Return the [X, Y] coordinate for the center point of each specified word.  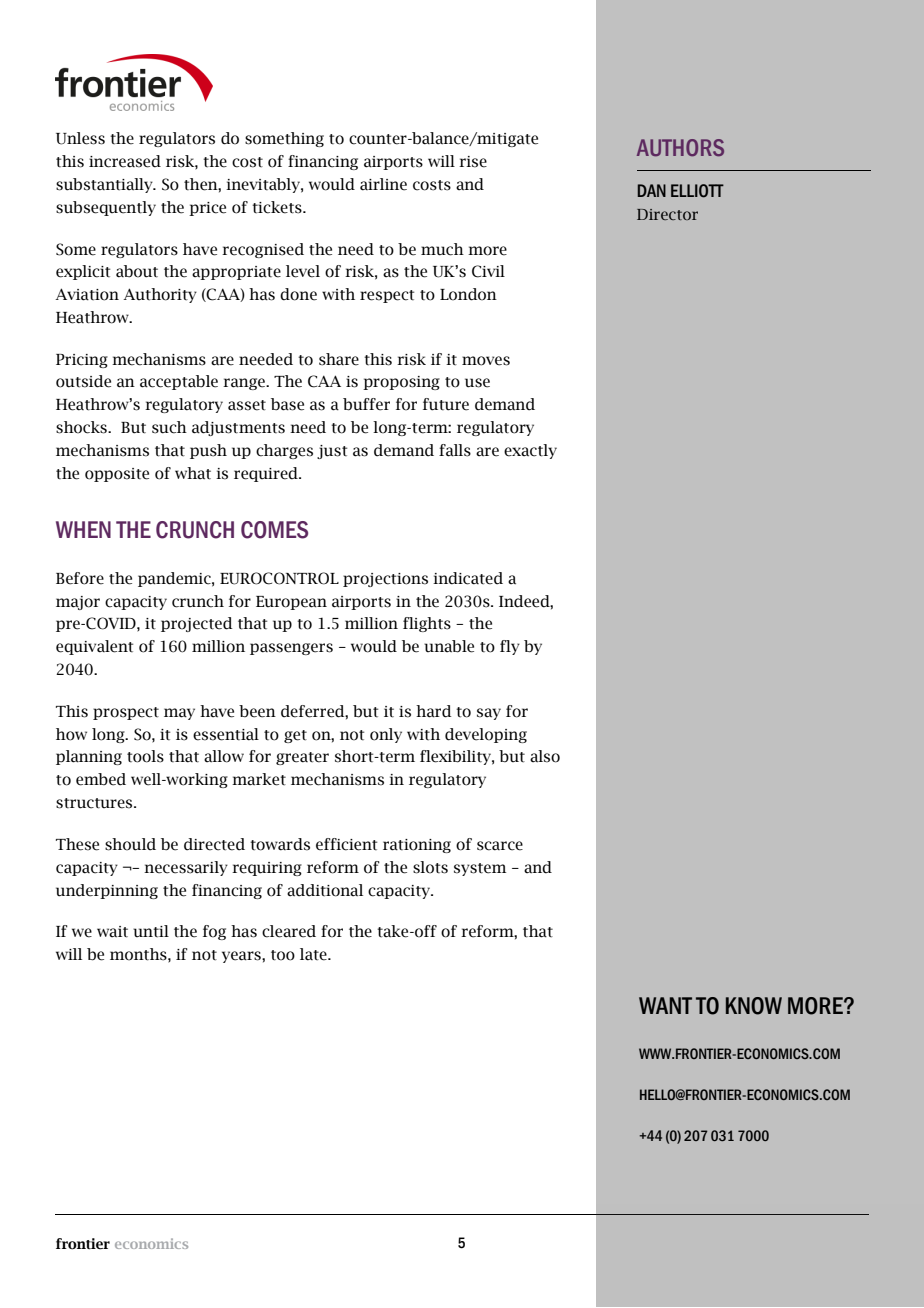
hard [433, 711]
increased [125, 161]
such [169, 427]
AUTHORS [680, 147]
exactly [530, 451]
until [151, 931]
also [545, 756]
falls [455, 450]
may [179, 714]
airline [383, 184]
